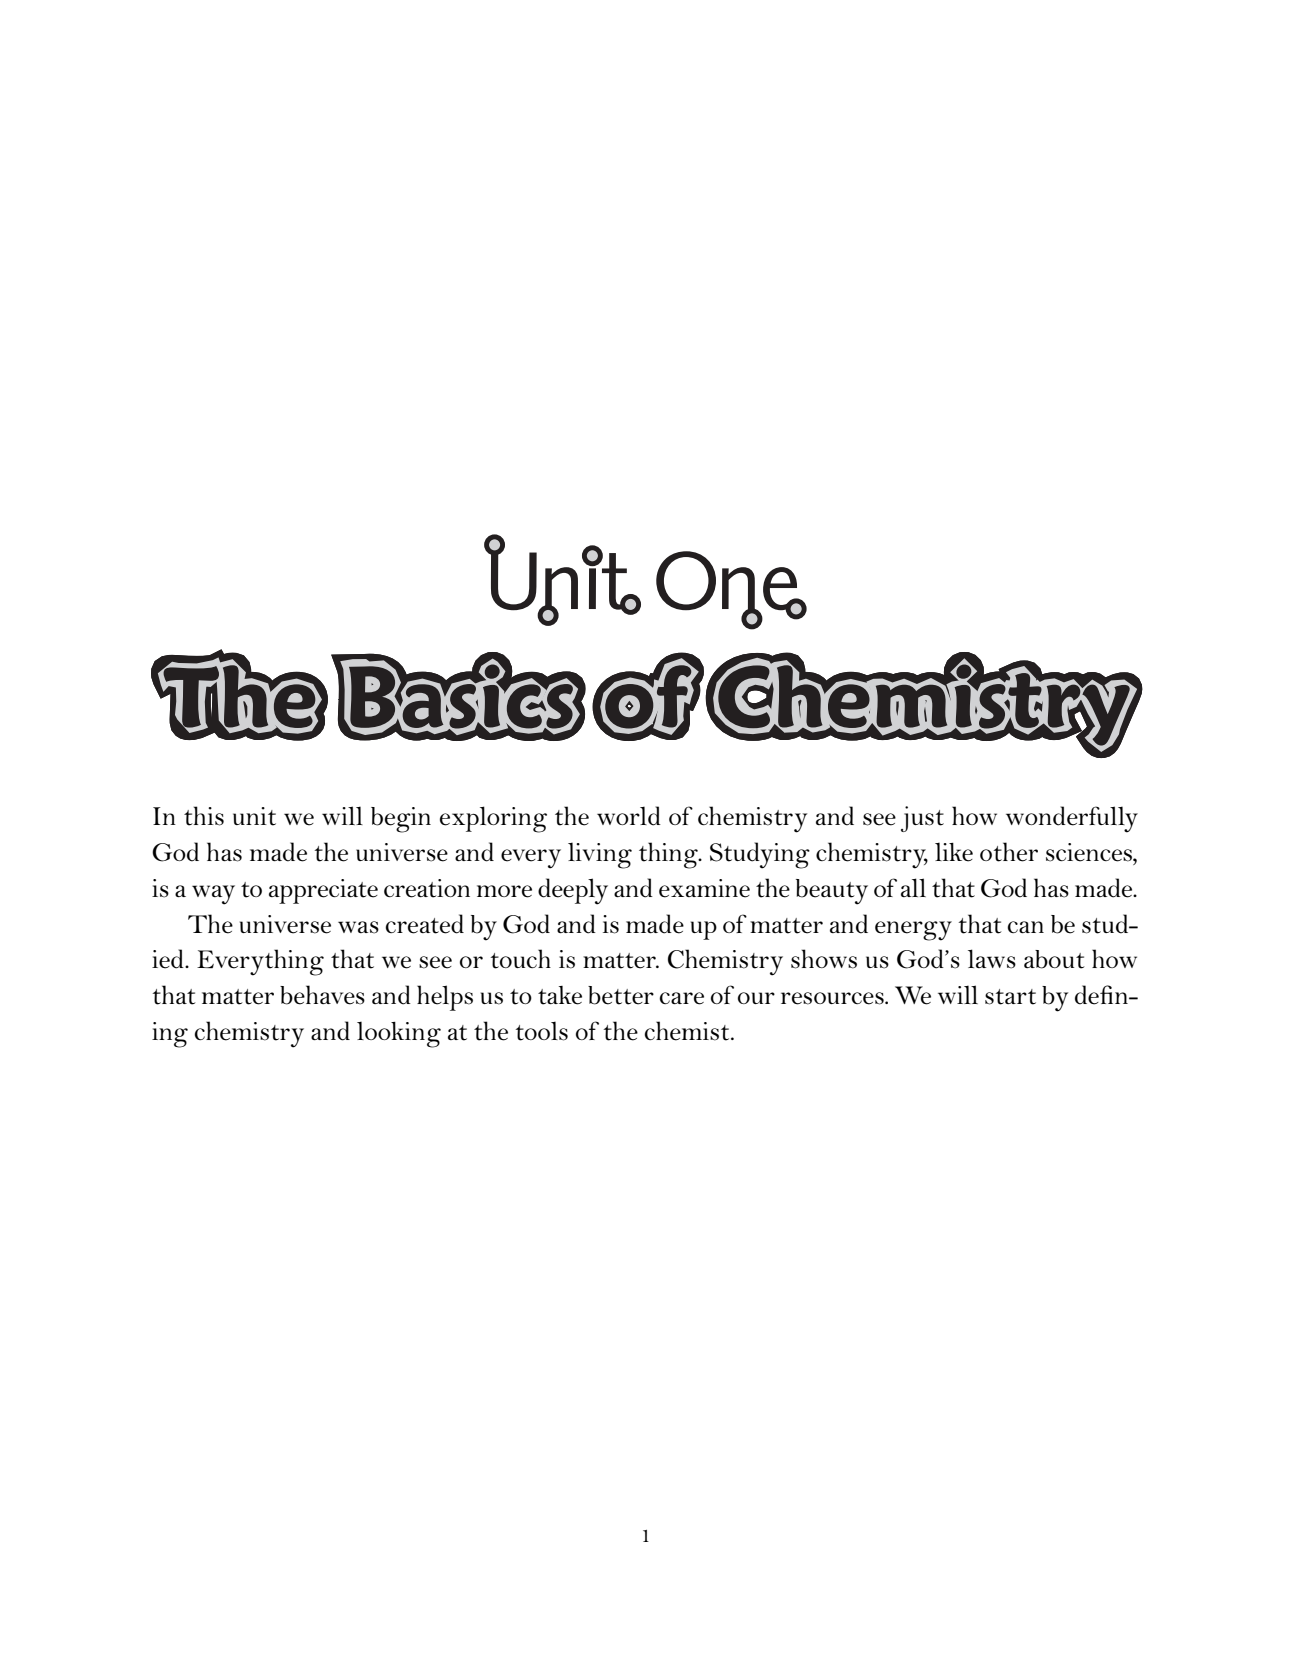  What do you see at coordinates (358, 927) in the screenshot?
I see `was` at bounding box center [358, 927].
